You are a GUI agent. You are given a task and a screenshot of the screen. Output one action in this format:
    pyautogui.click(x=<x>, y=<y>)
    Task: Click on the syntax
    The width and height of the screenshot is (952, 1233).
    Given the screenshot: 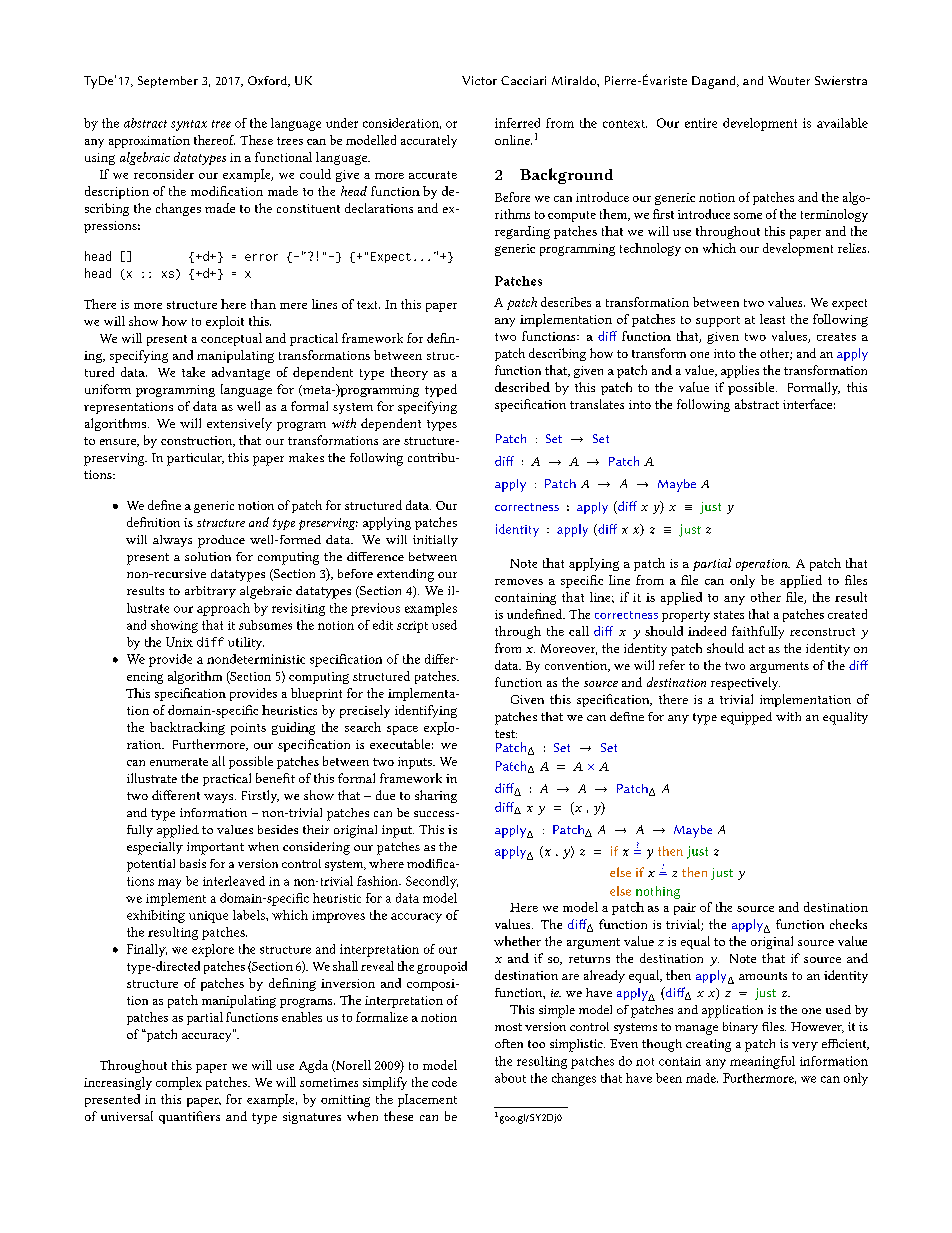 What is the action you would take?
    pyautogui.click(x=189, y=125)
